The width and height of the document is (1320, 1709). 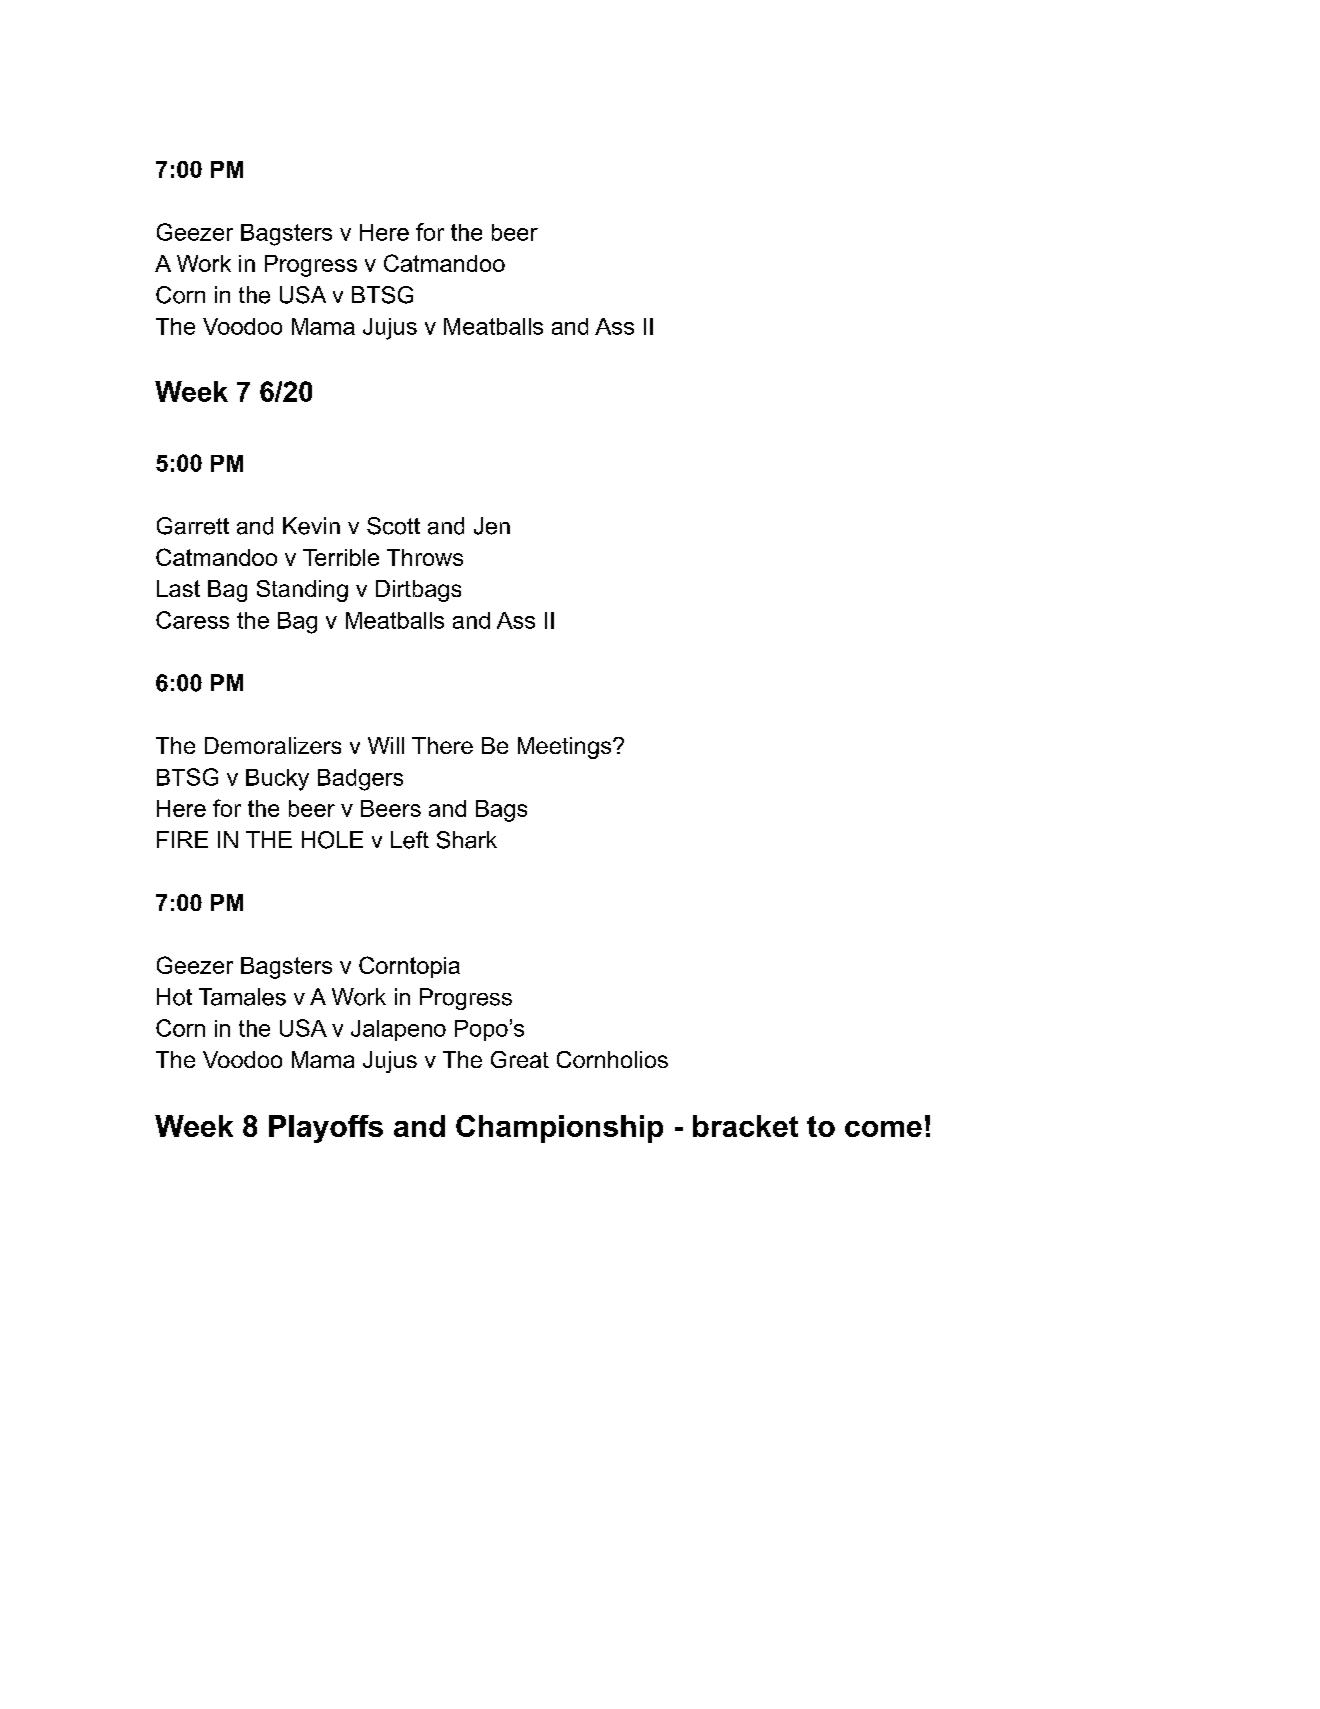 What do you see at coordinates (410, 840) in the document?
I see `Left` at bounding box center [410, 840].
